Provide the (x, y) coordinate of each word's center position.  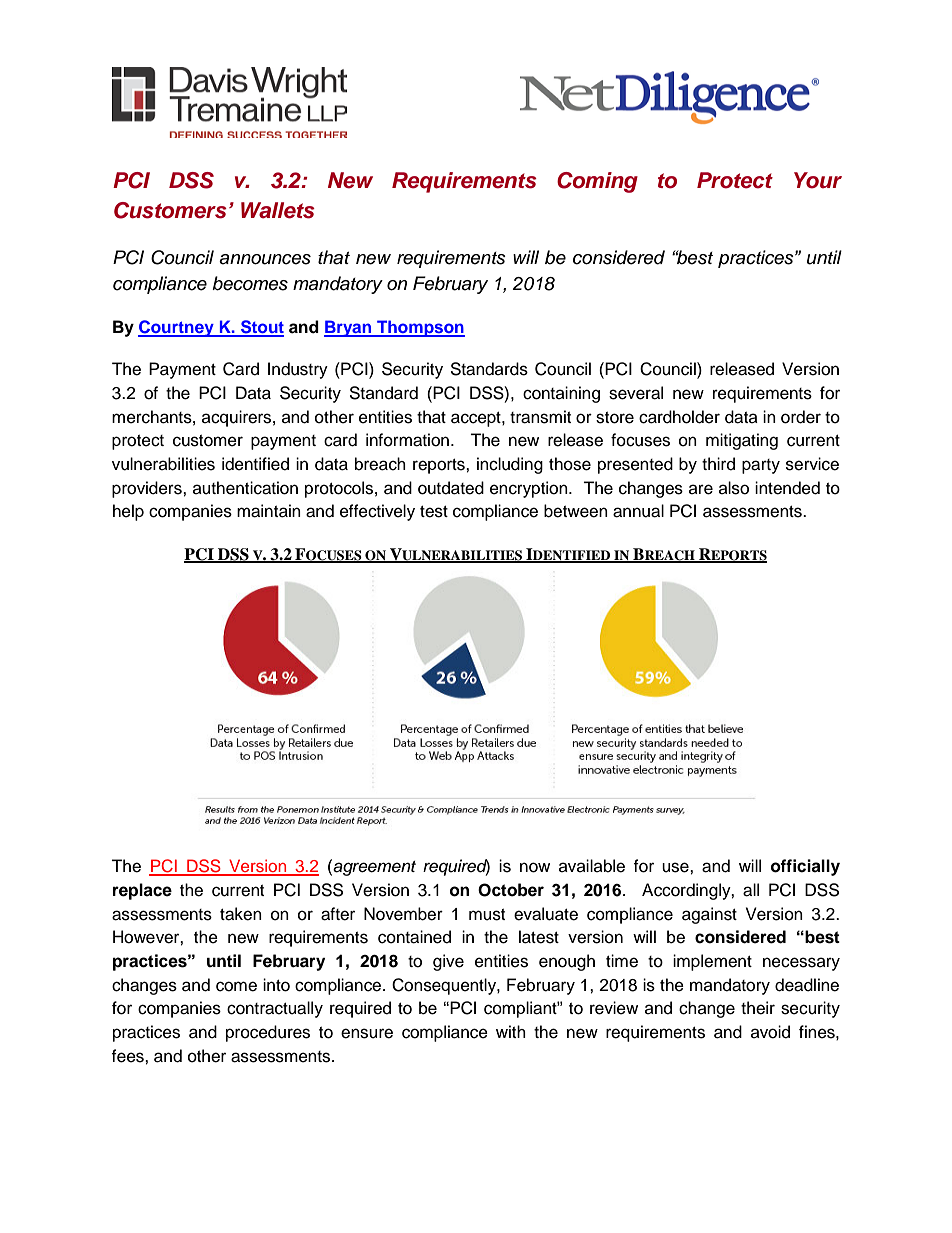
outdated (451, 488)
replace (142, 891)
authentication (245, 488)
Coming (597, 182)
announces (265, 259)
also (734, 488)
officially (805, 867)
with (511, 1031)
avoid (770, 1032)
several (636, 393)
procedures (268, 1033)
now (535, 867)
